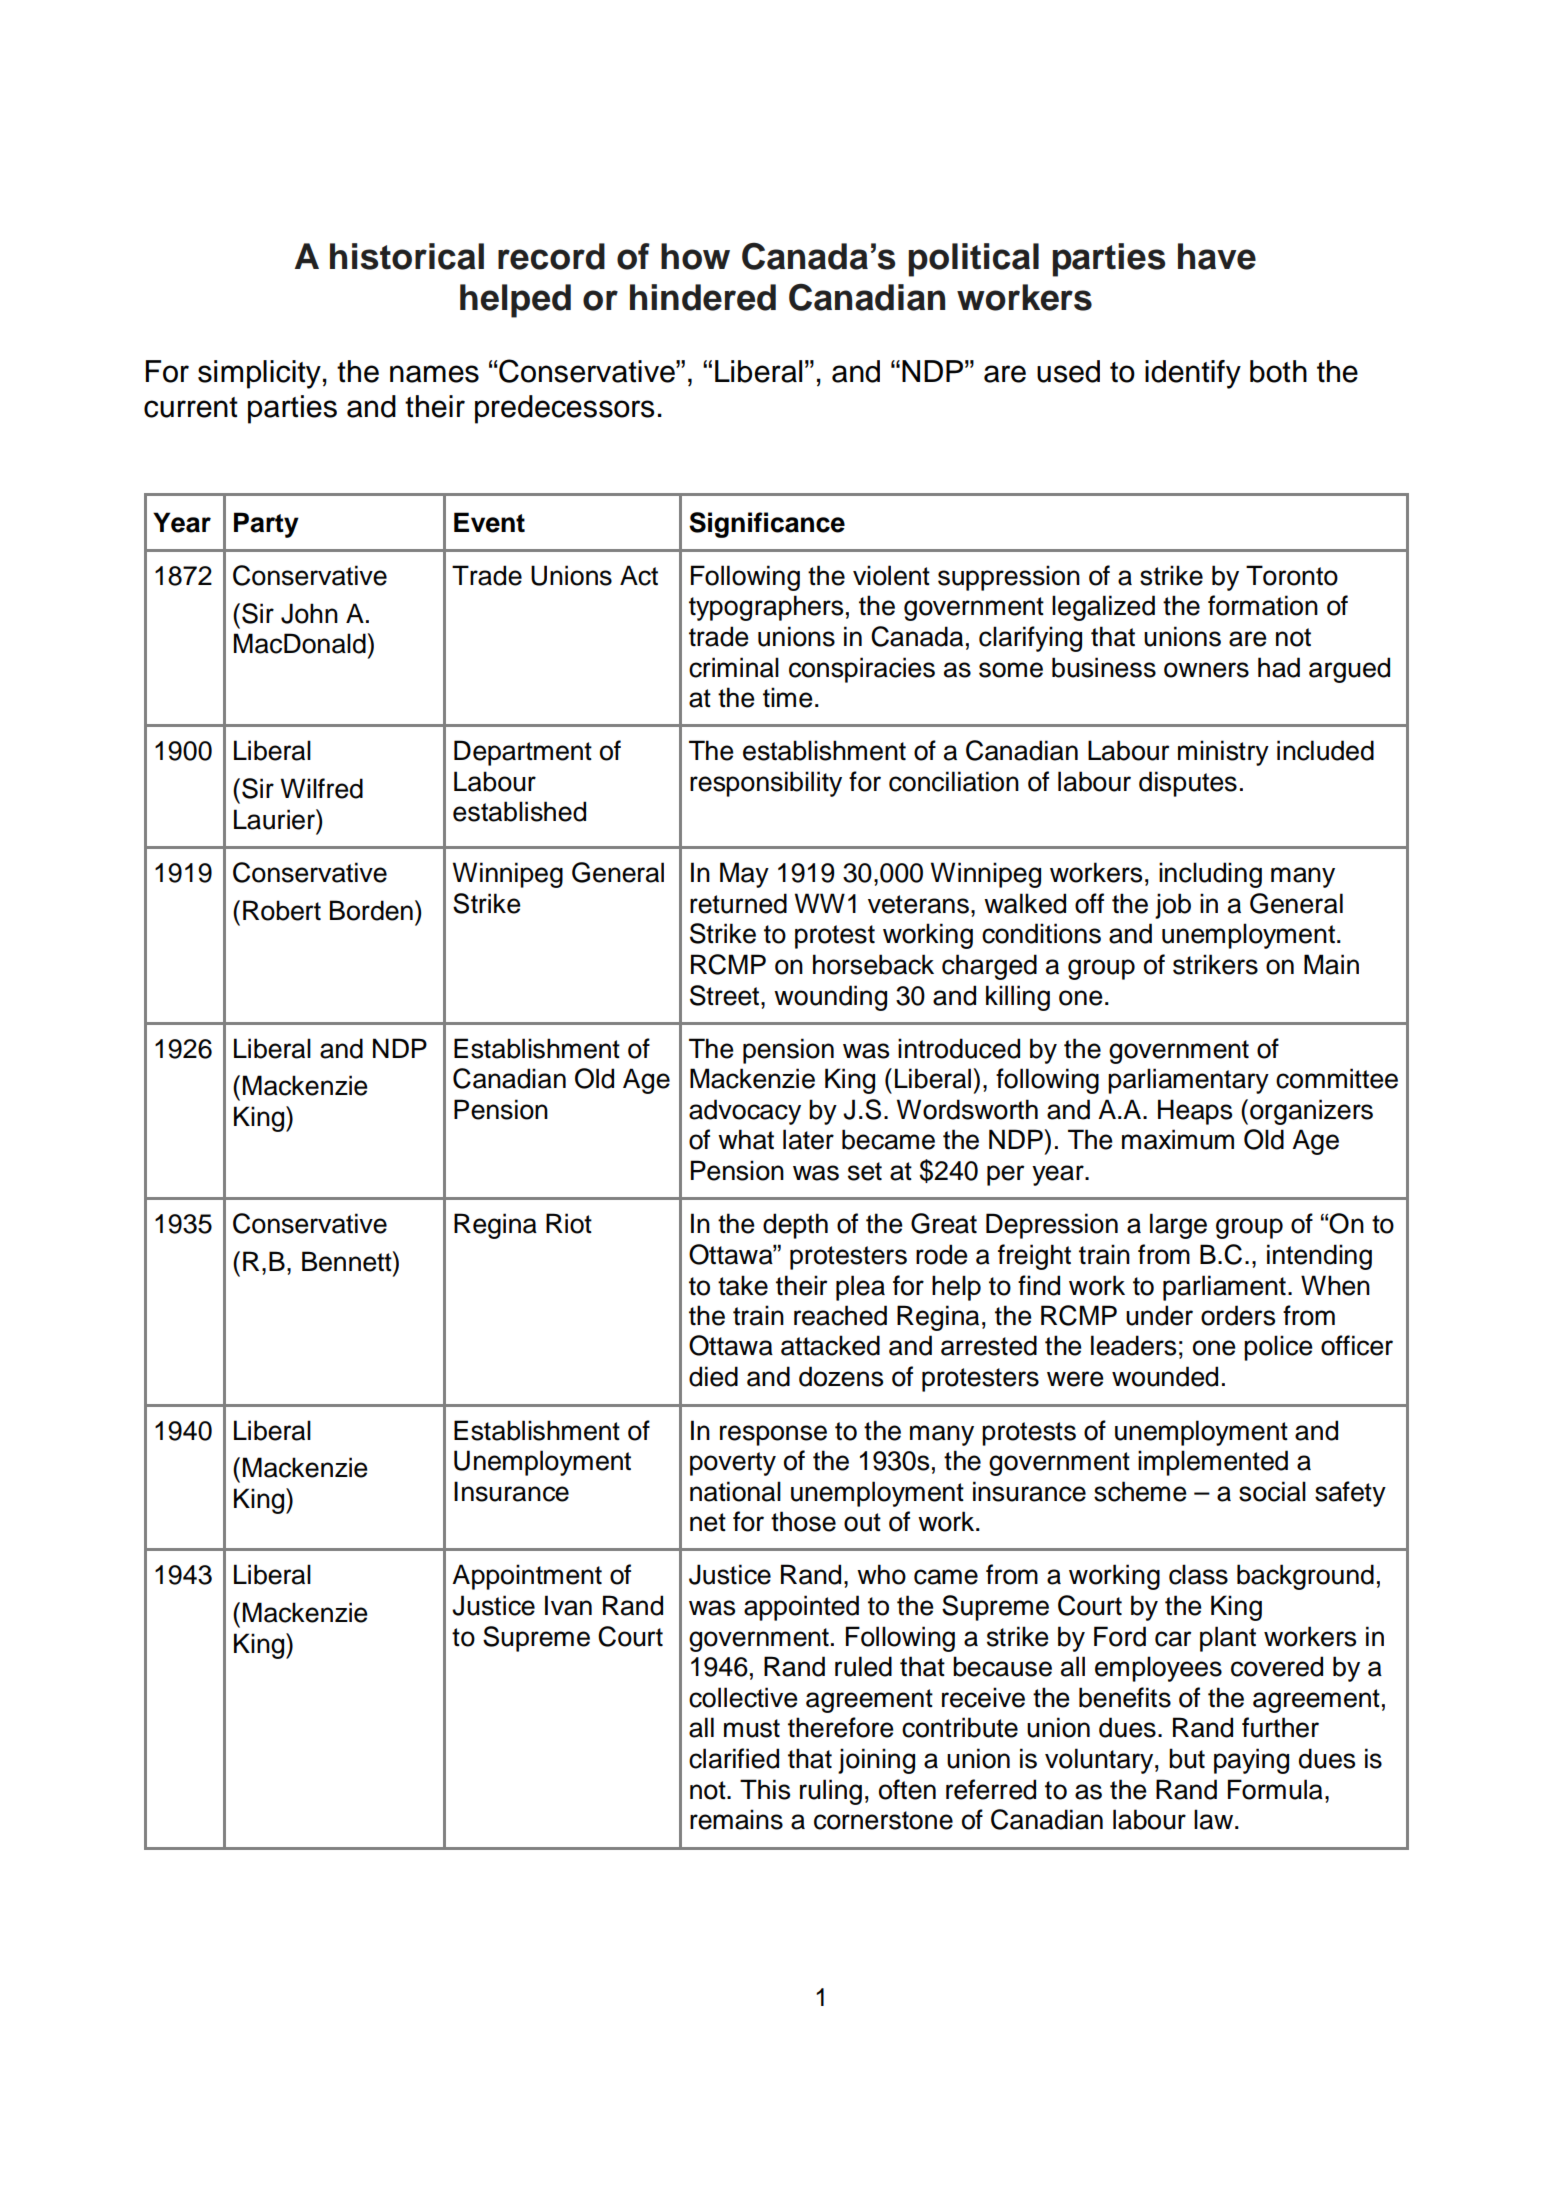 This screenshot has height=2193, width=1550. I want to click on Ivan, so click(568, 1605).
